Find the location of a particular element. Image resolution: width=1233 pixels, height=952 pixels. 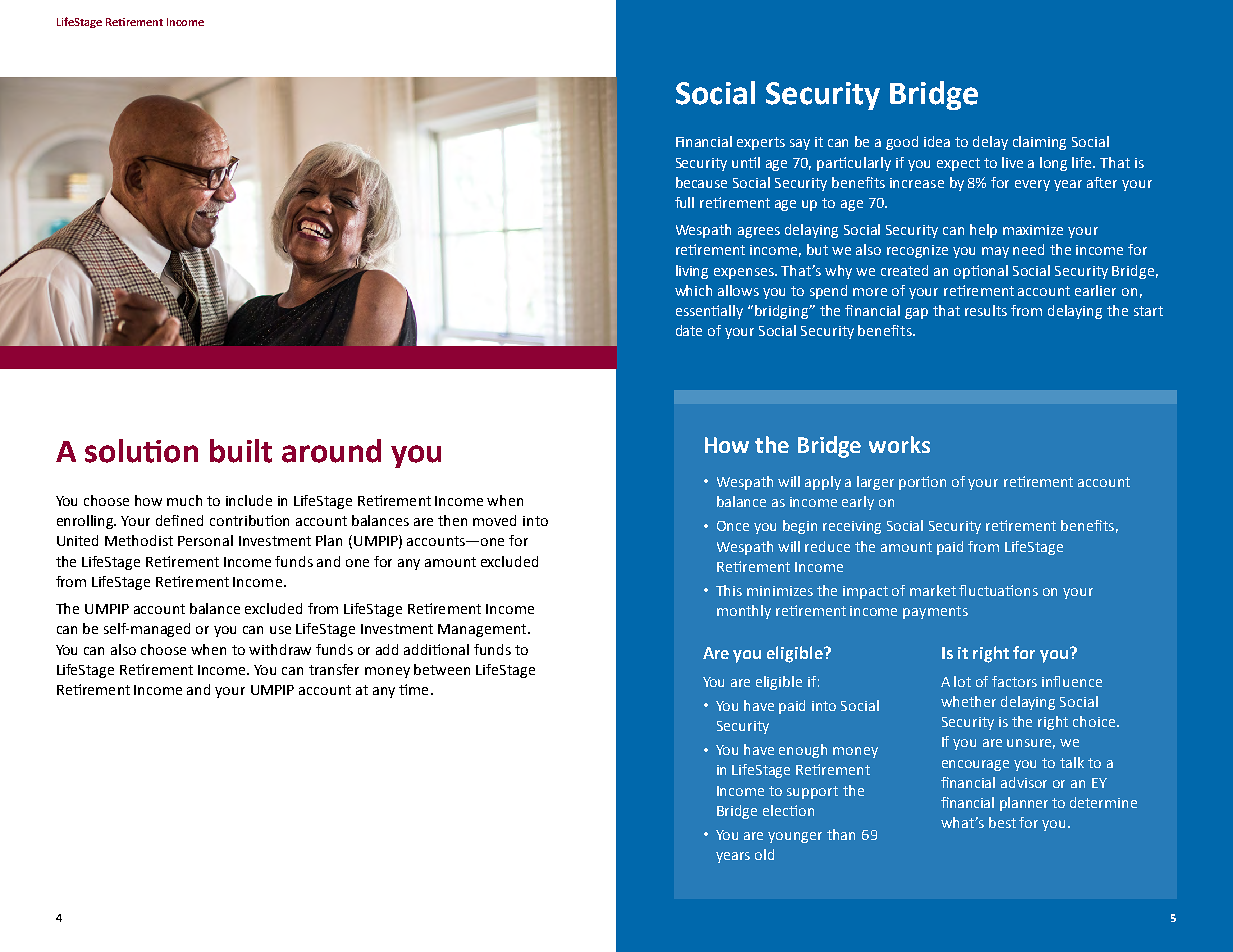

full is located at coordinates (684, 202).
